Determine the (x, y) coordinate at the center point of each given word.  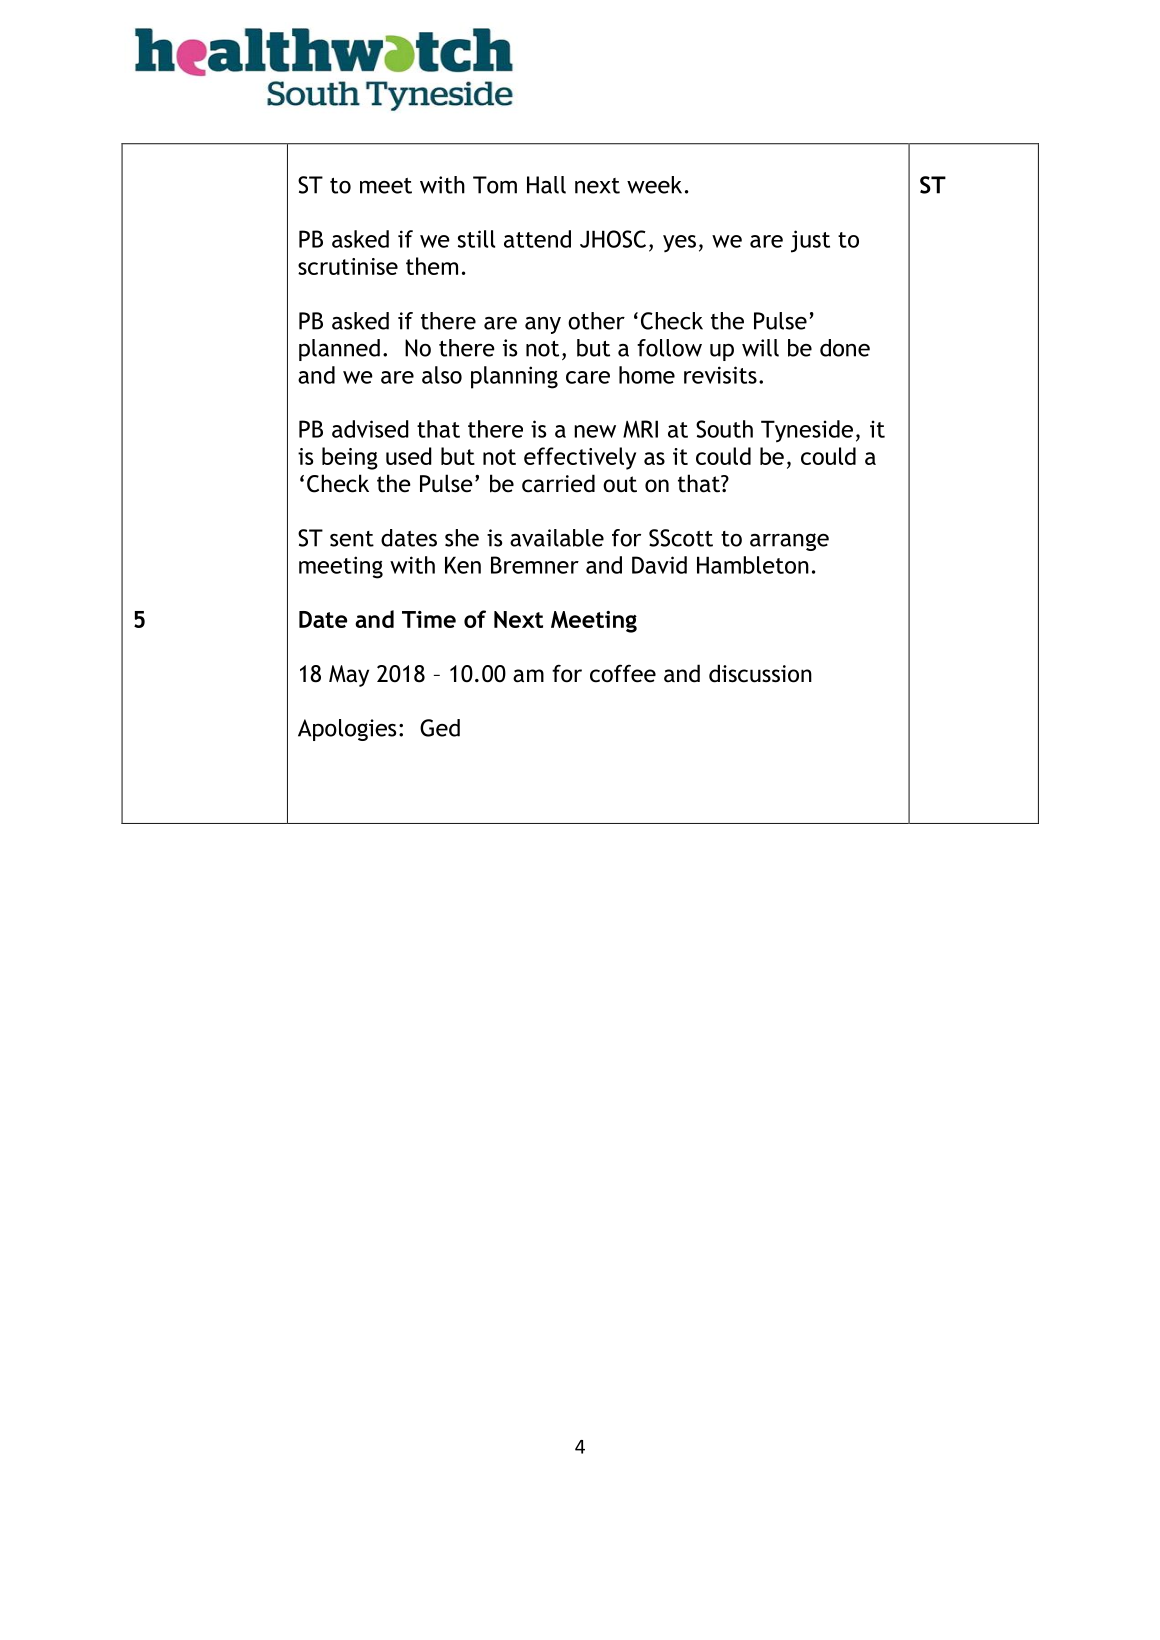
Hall (546, 185)
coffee (623, 673)
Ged (440, 728)
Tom (495, 185)
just (810, 241)
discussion (760, 673)
